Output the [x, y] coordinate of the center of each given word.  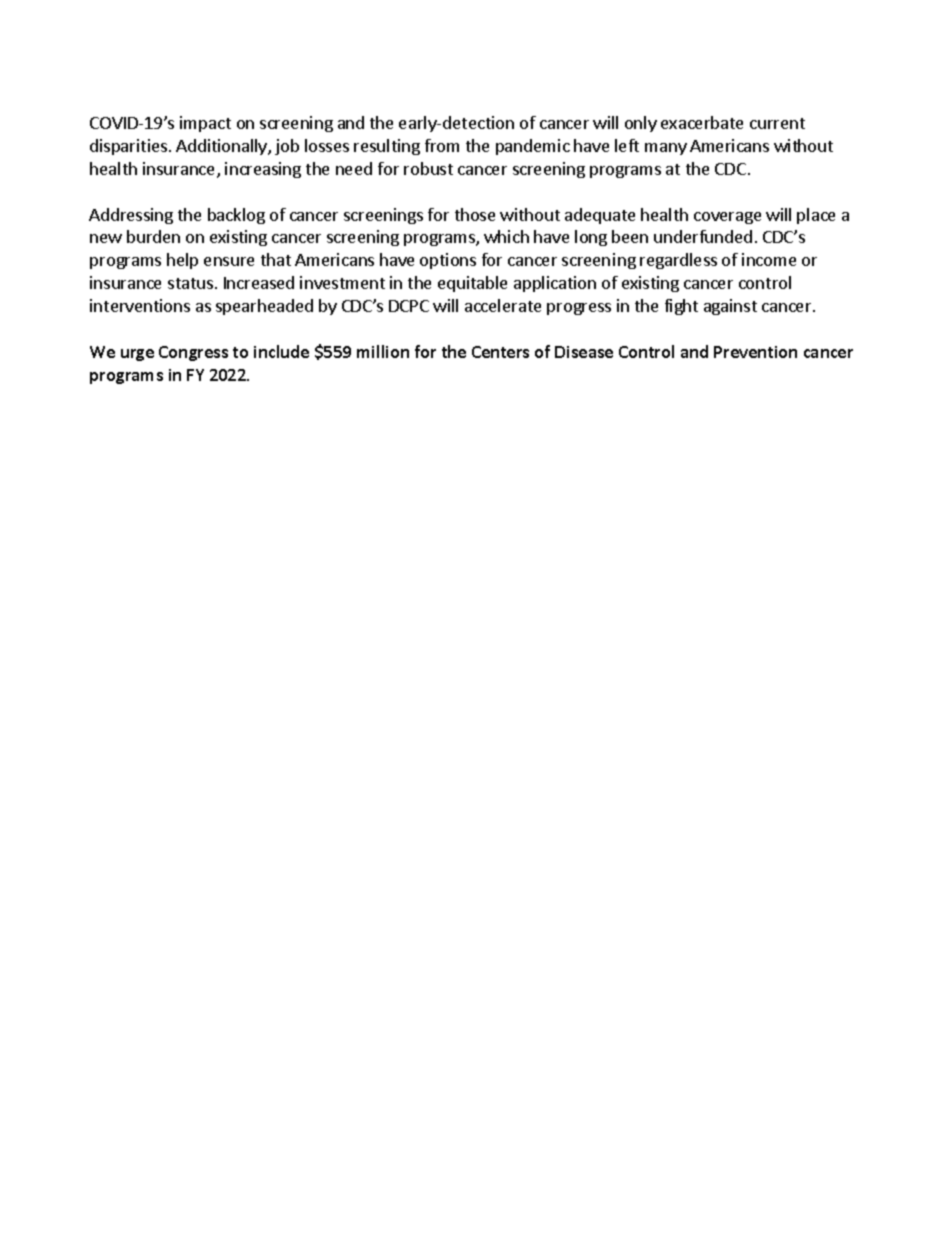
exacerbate [702, 122]
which [506, 236]
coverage [727, 218]
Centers [500, 352]
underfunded [703, 236]
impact [205, 124]
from [442, 145]
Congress [193, 353]
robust [428, 168]
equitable [472, 284]
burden [153, 236]
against [730, 307]
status [190, 283]
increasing [263, 170]
